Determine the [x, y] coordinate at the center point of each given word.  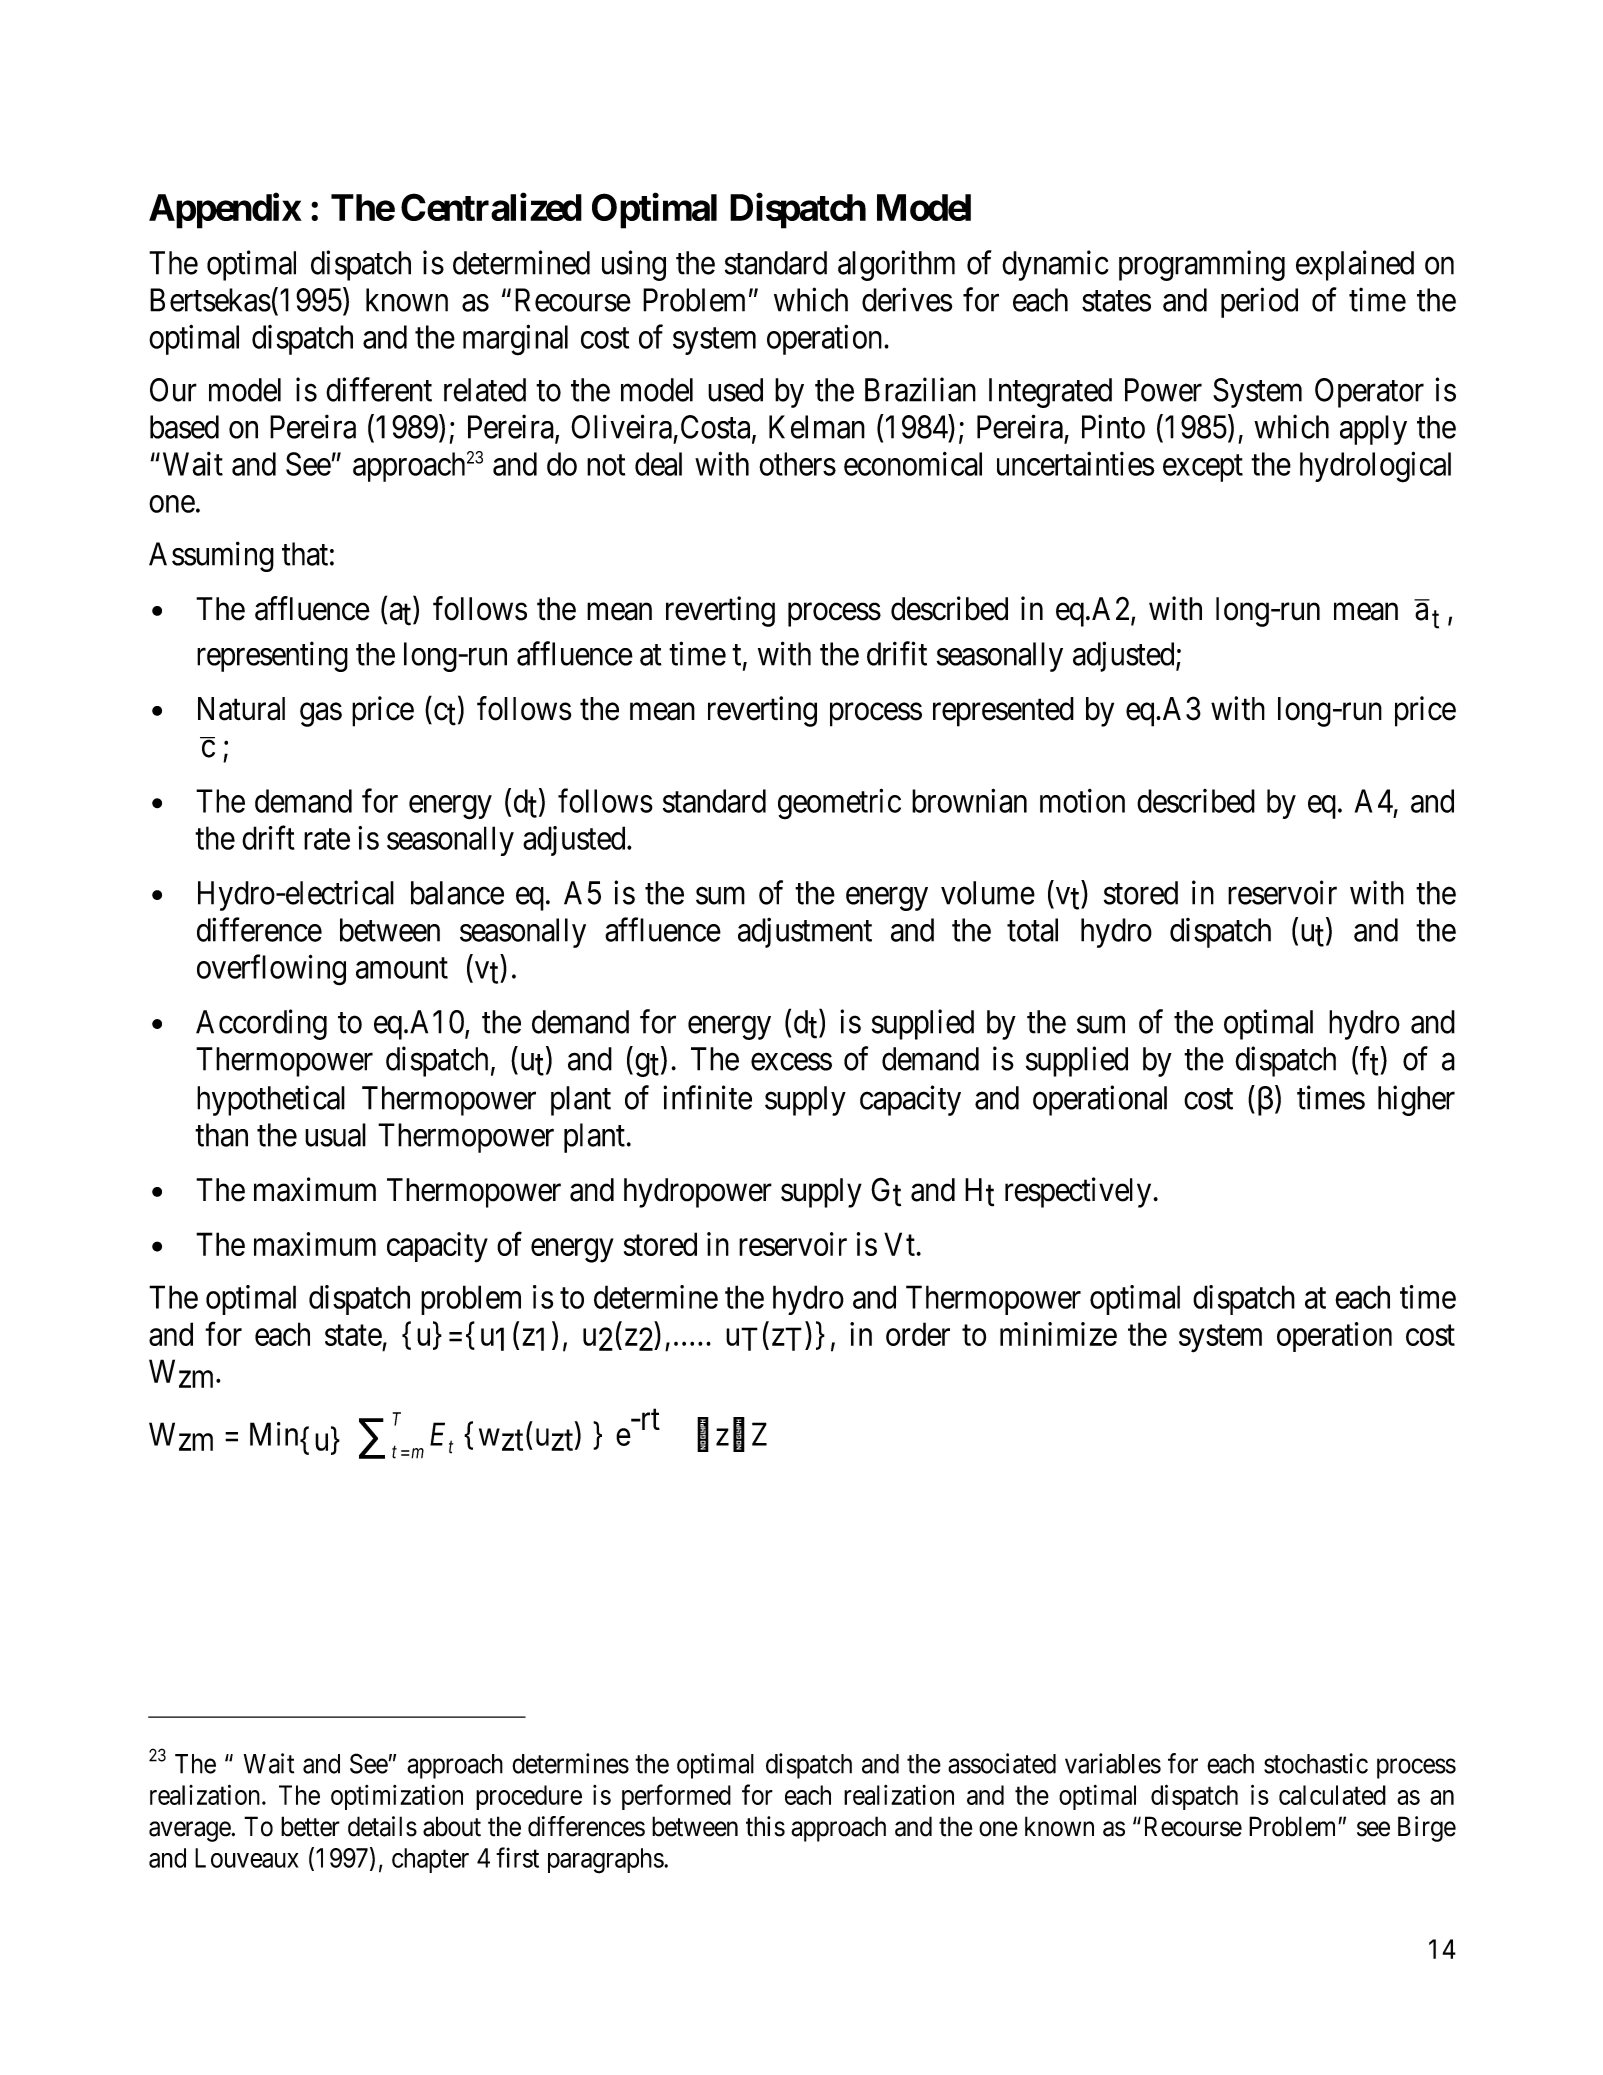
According [261, 1024]
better [310, 1826]
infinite [707, 1097]
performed [676, 1797]
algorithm [896, 265]
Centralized [491, 207]
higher [1416, 1100]
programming [1202, 265]
